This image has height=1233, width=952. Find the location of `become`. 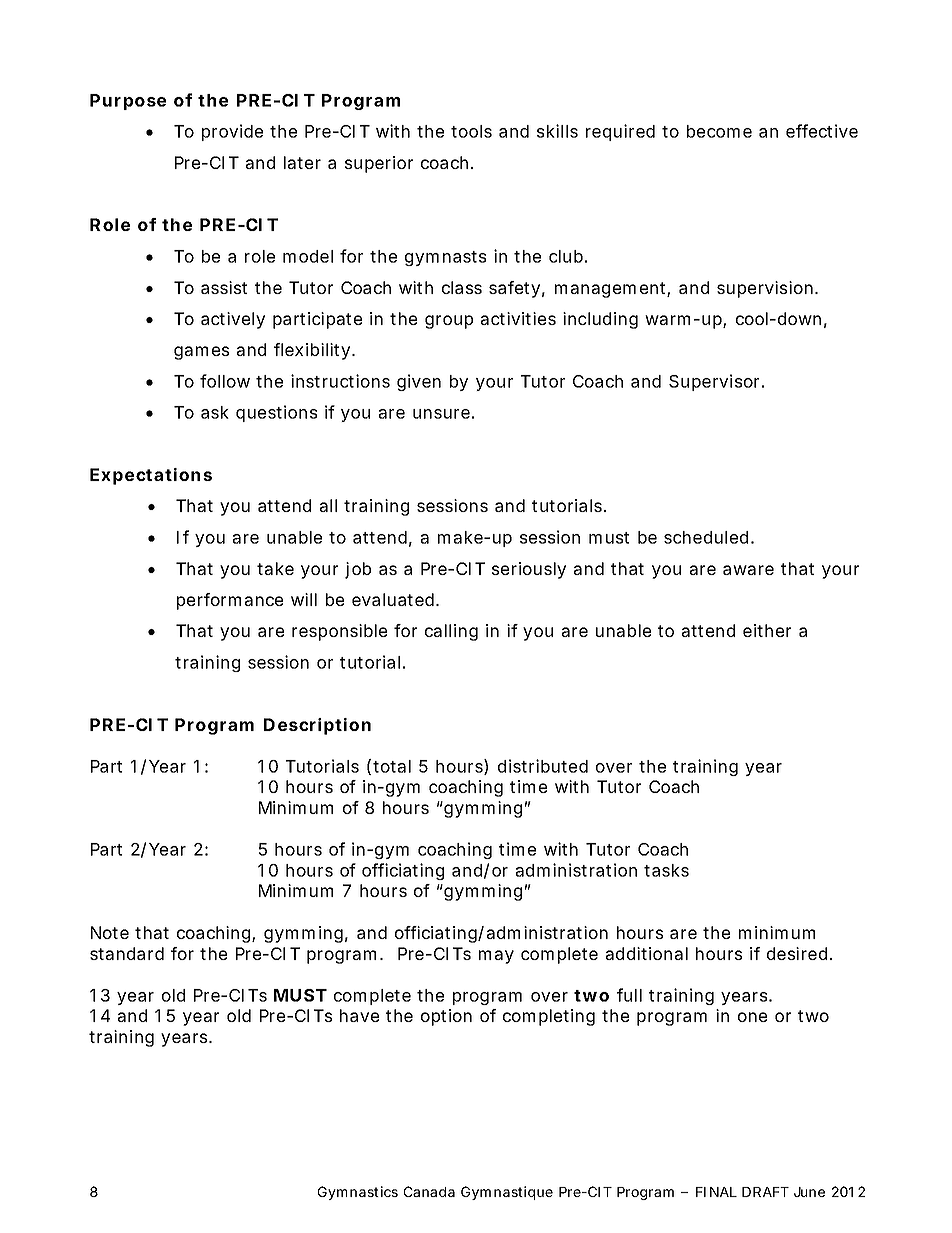

become is located at coordinates (719, 131).
